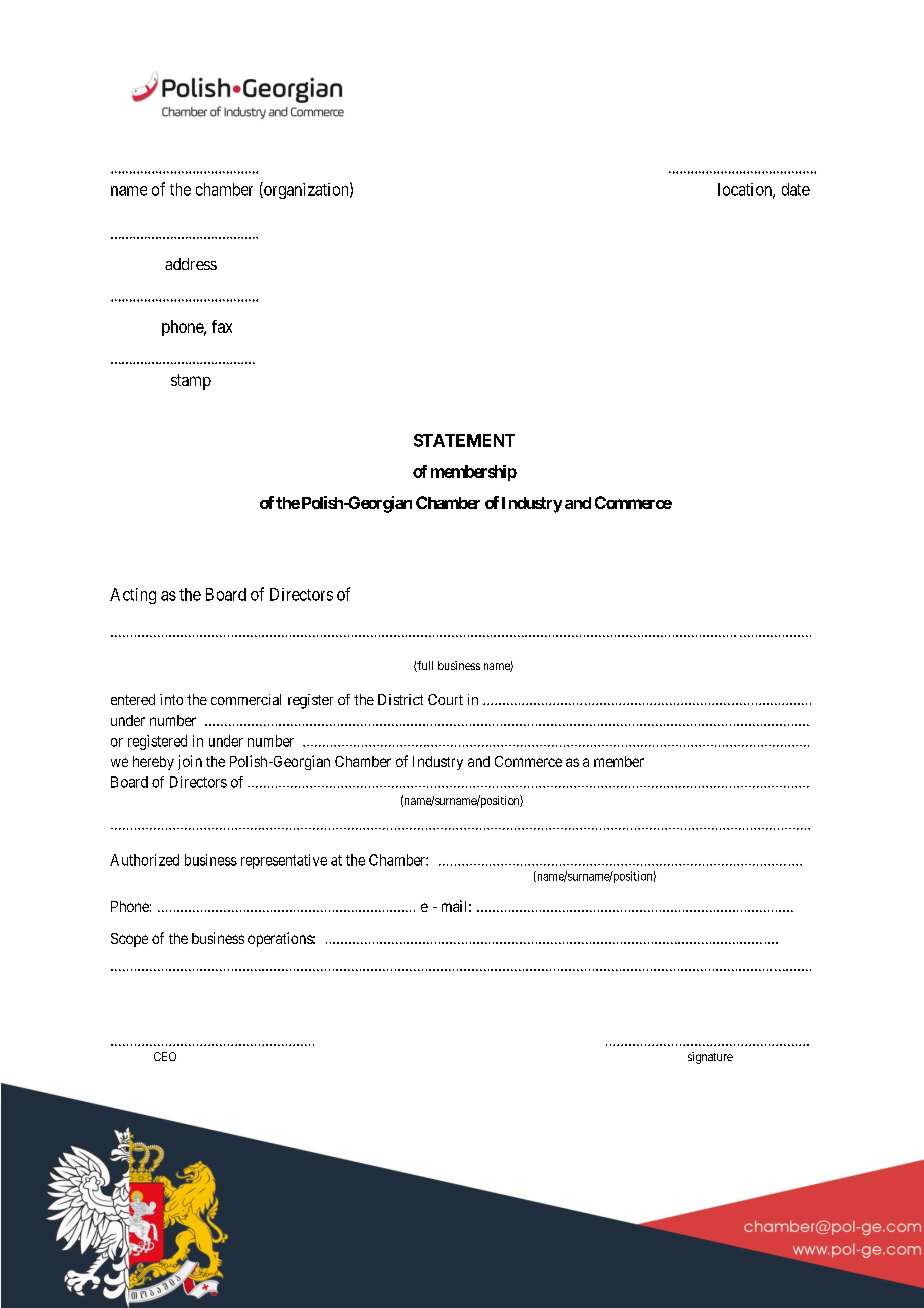 The height and width of the image is (1308, 924). I want to click on District, so click(400, 699).
